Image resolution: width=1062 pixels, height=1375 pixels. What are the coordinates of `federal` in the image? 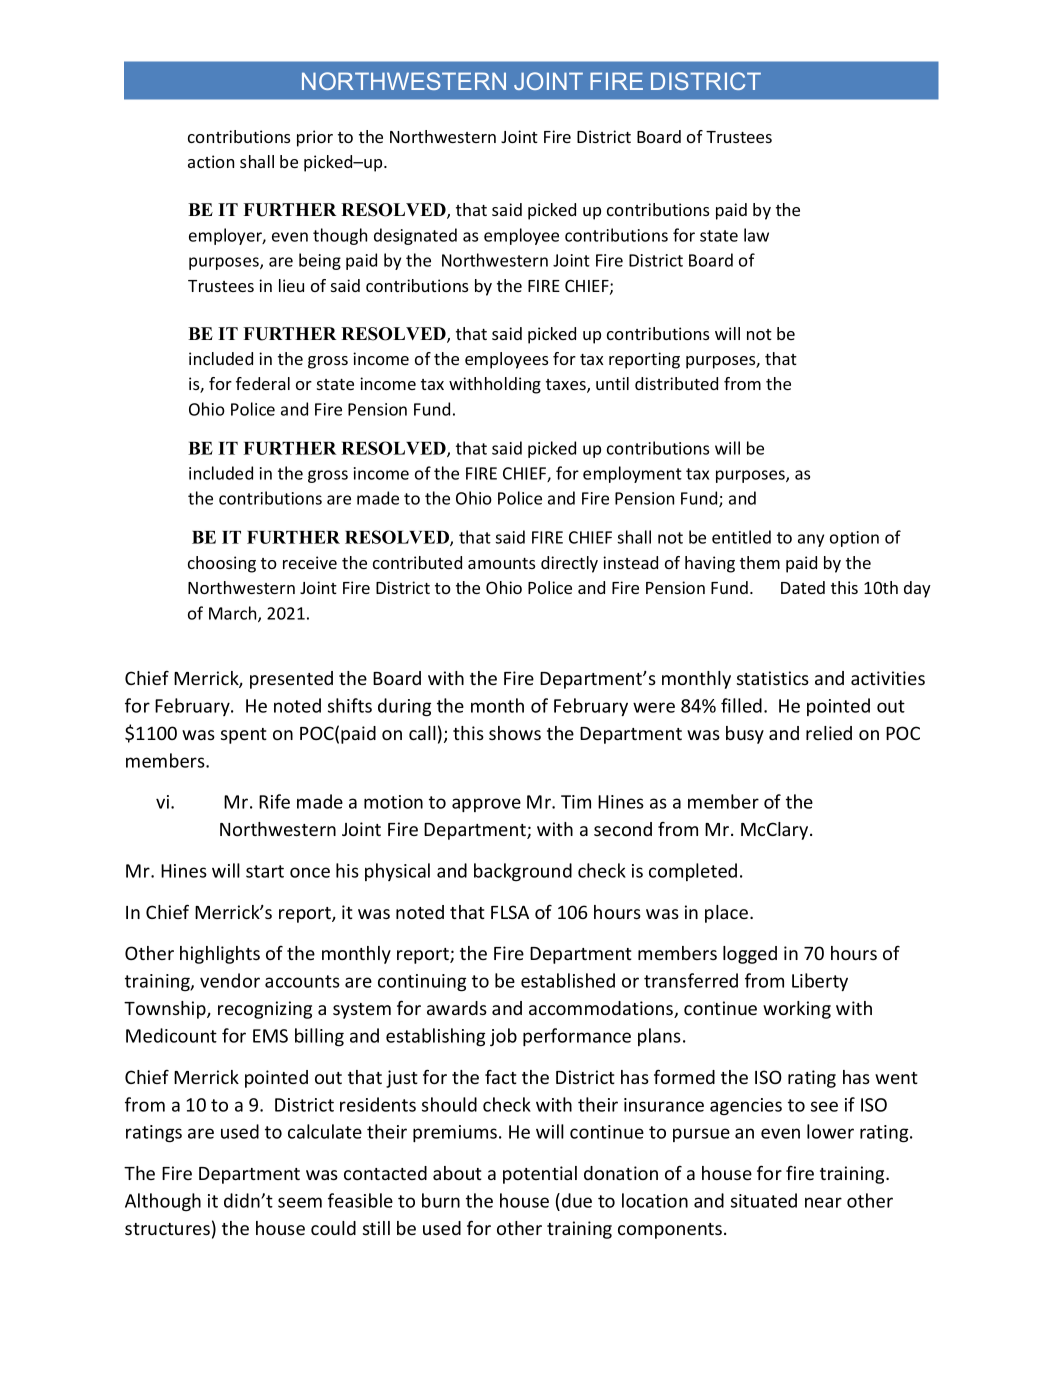 It's located at (263, 383).
